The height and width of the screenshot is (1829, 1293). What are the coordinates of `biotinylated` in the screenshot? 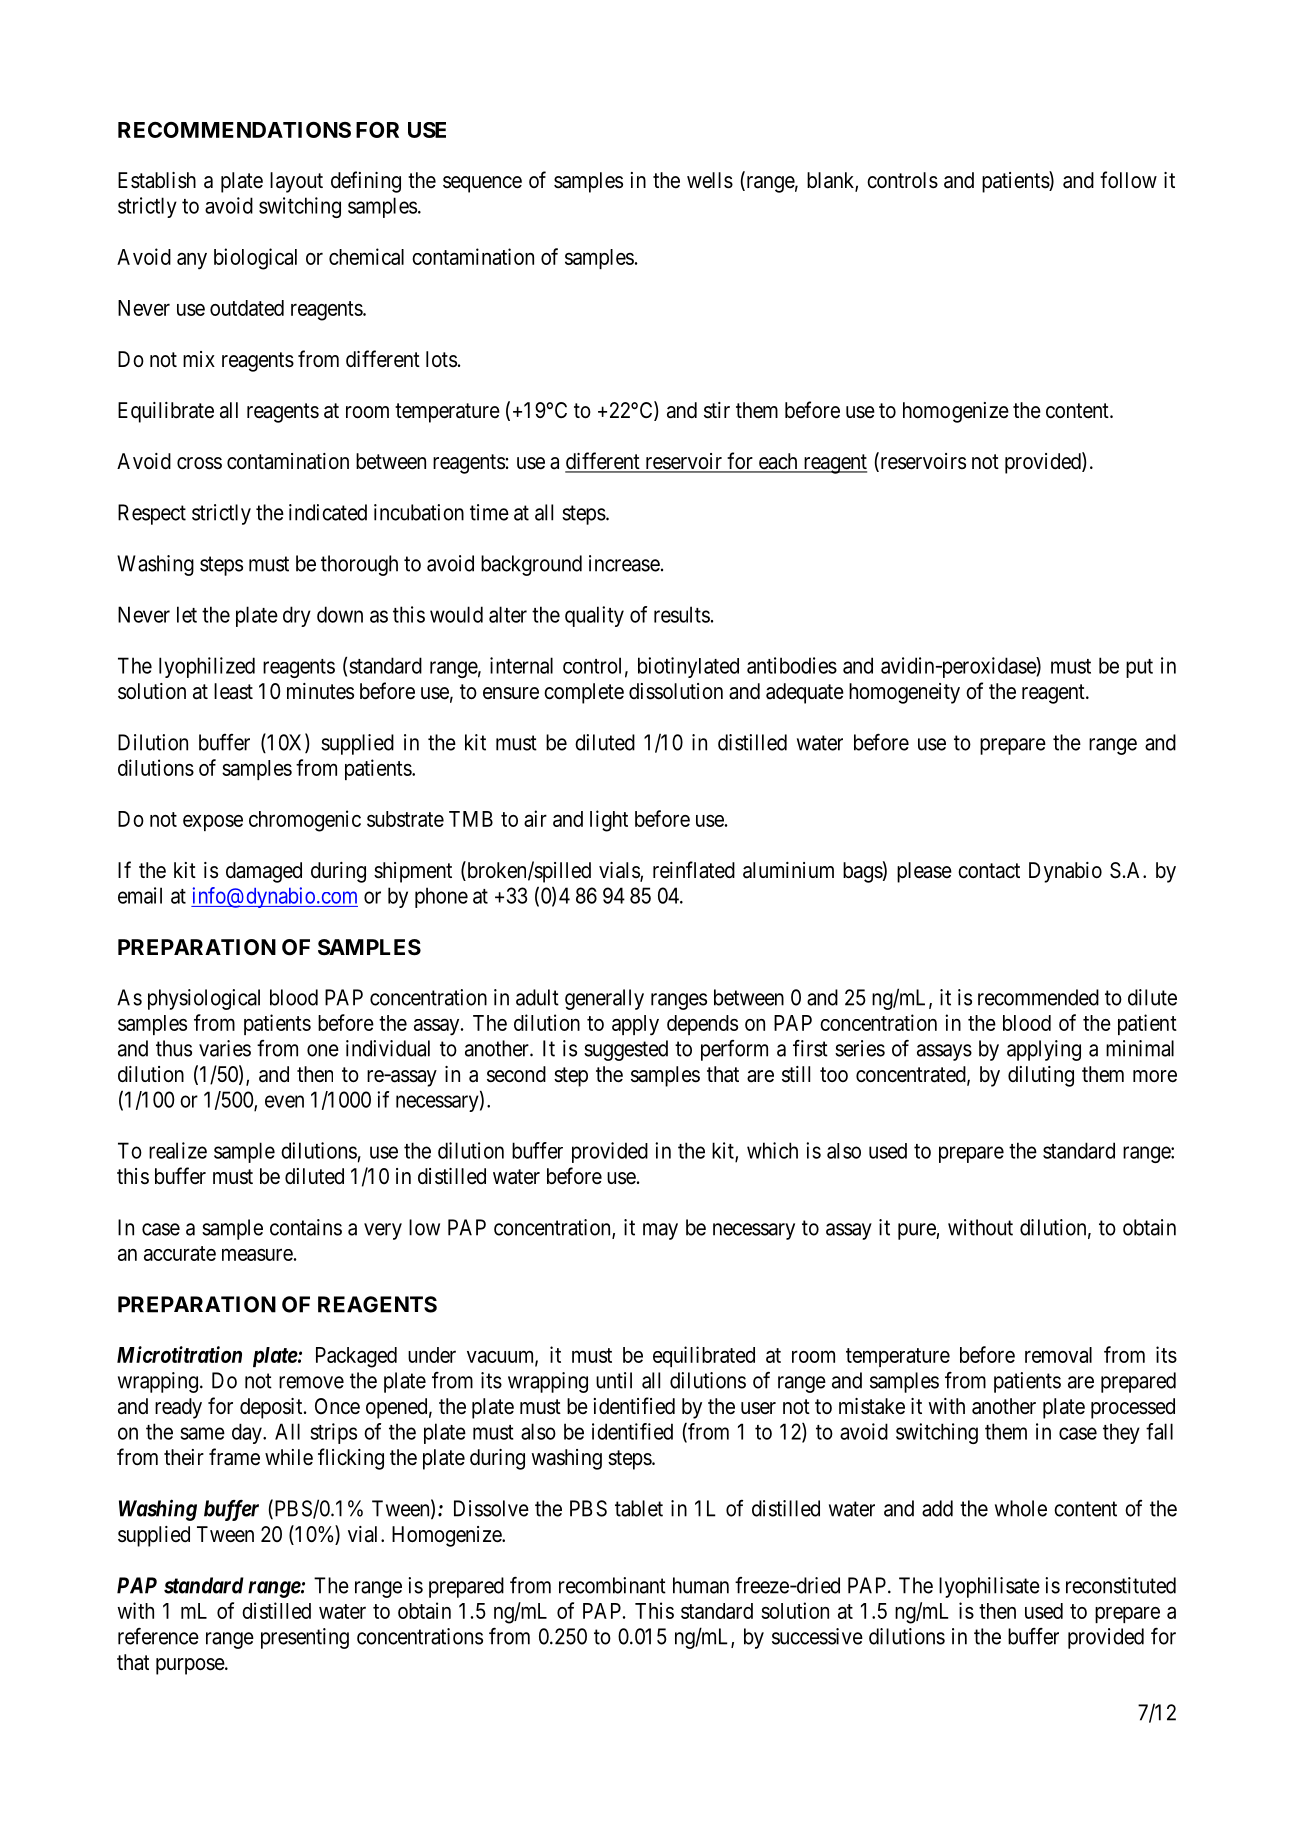 It's located at (688, 667).
